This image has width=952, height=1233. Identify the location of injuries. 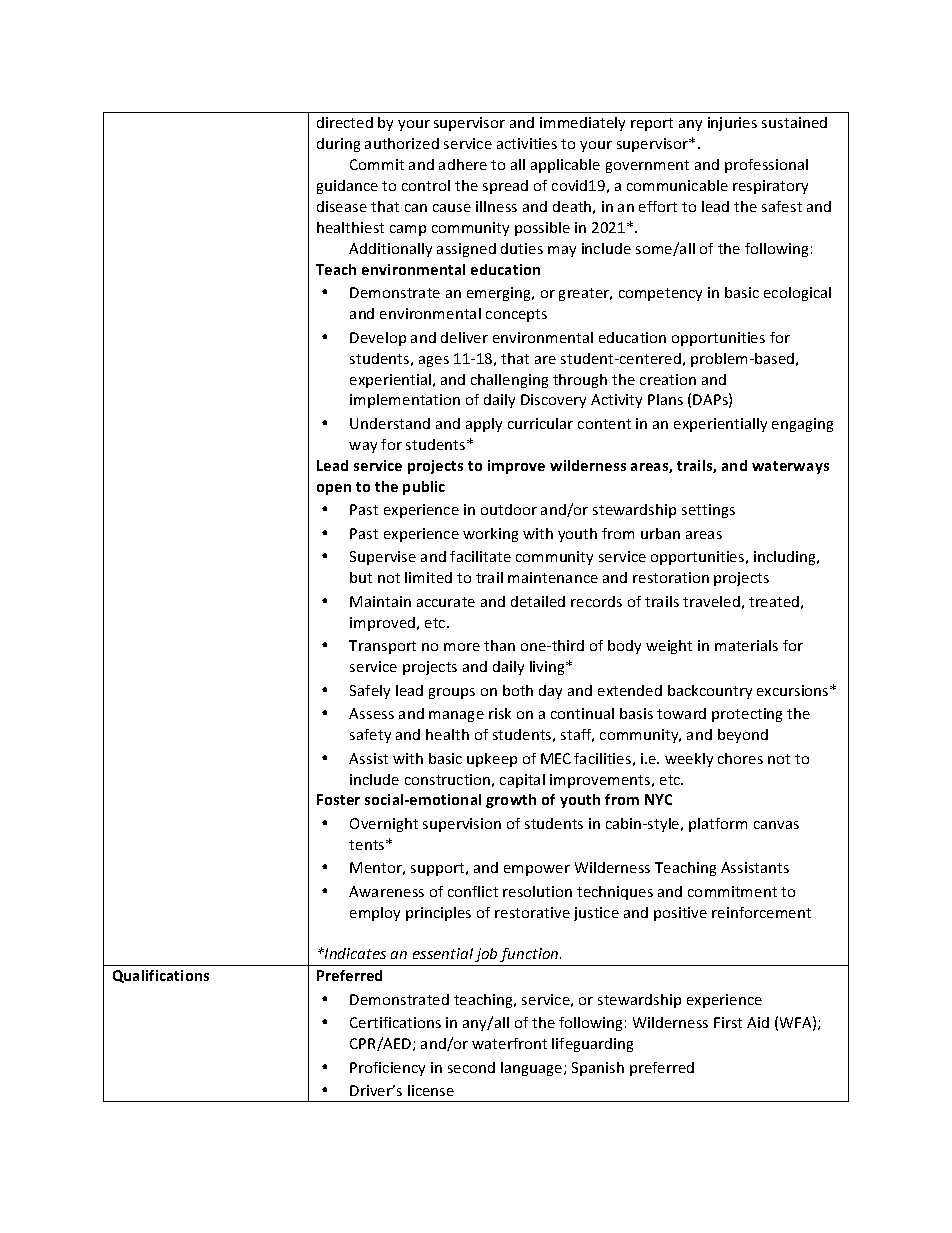
(732, 124).
